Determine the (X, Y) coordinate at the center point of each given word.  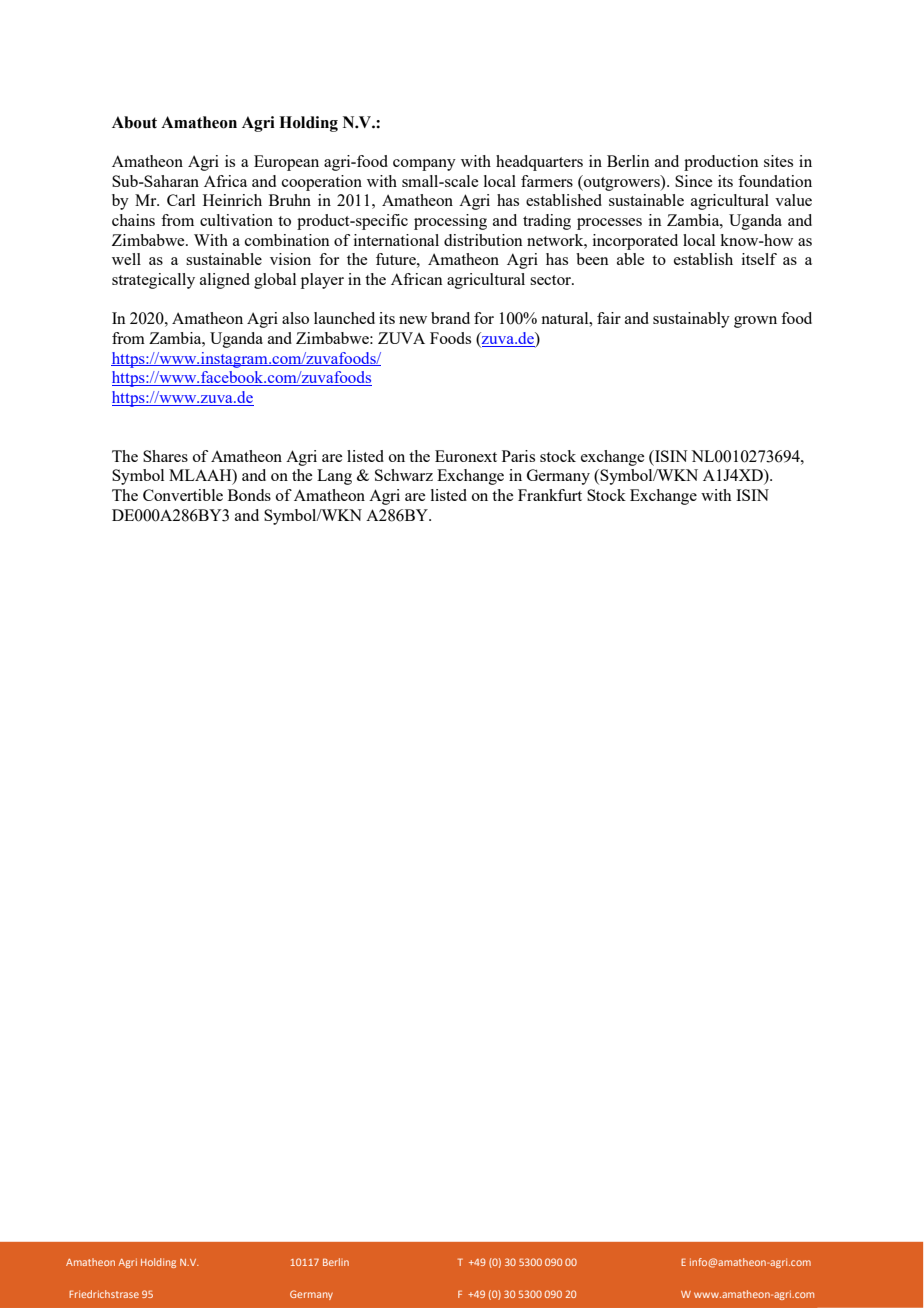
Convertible (183, 495)
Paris (518, 456)
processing (450, 222)
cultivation (236, 220)
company (424, 165)
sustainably (691, 320)
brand (450, 318)
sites (778, 161)
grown (755, 322)
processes (609, 224)
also (295, 318)
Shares (165, 456)
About (134, 122)
